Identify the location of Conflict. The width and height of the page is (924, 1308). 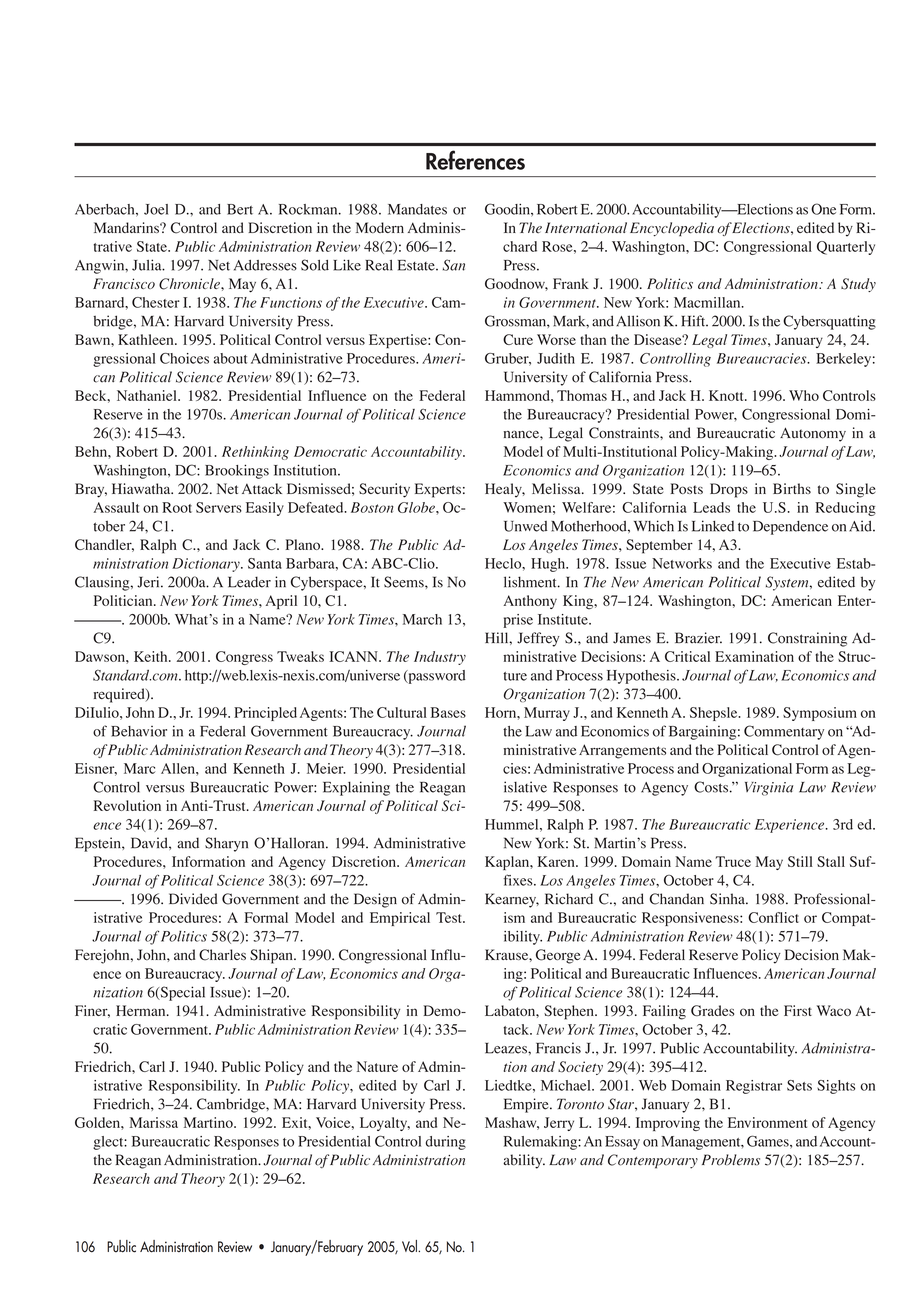
(773, 917).
